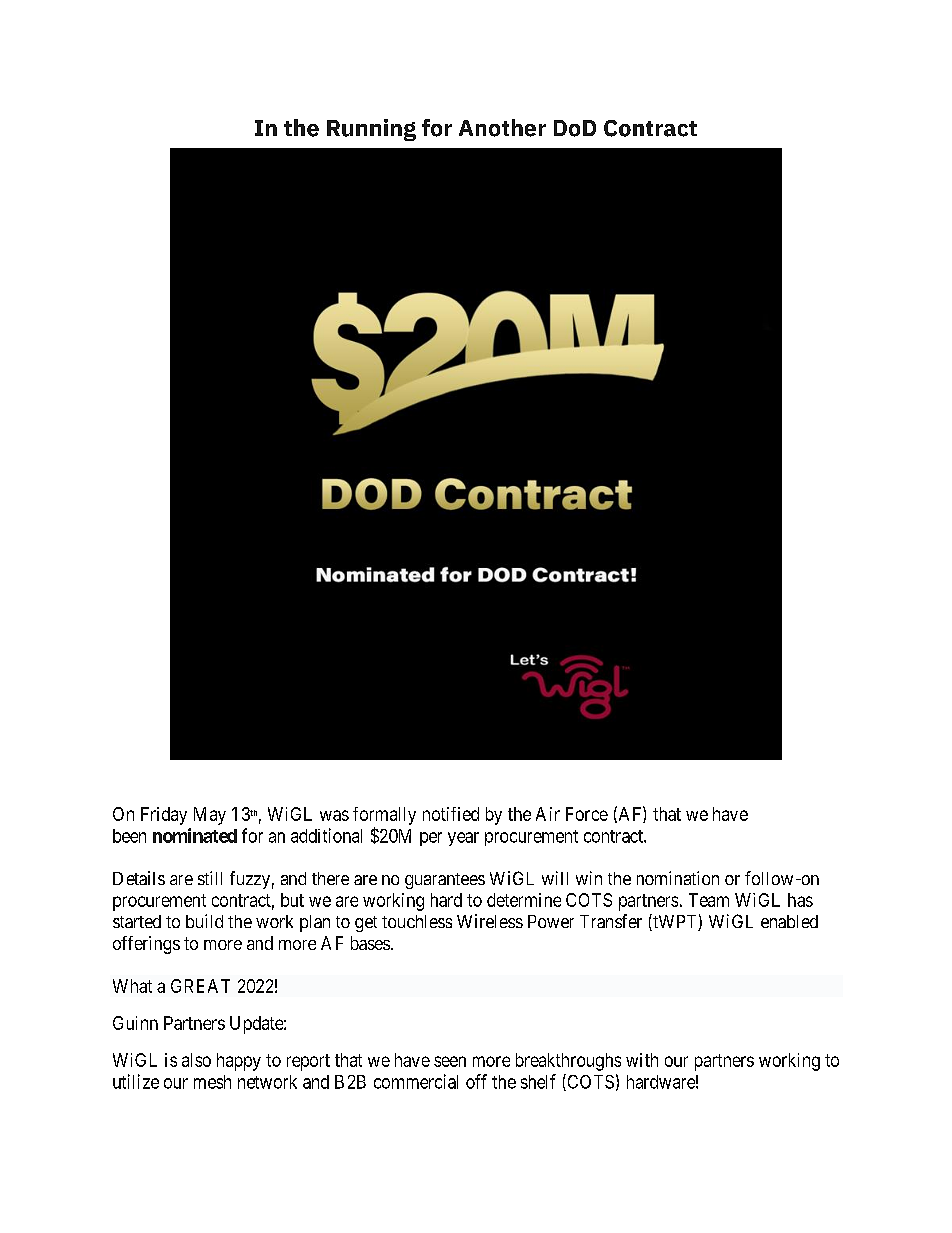  I want to click on nomination, so click(678, 878).
